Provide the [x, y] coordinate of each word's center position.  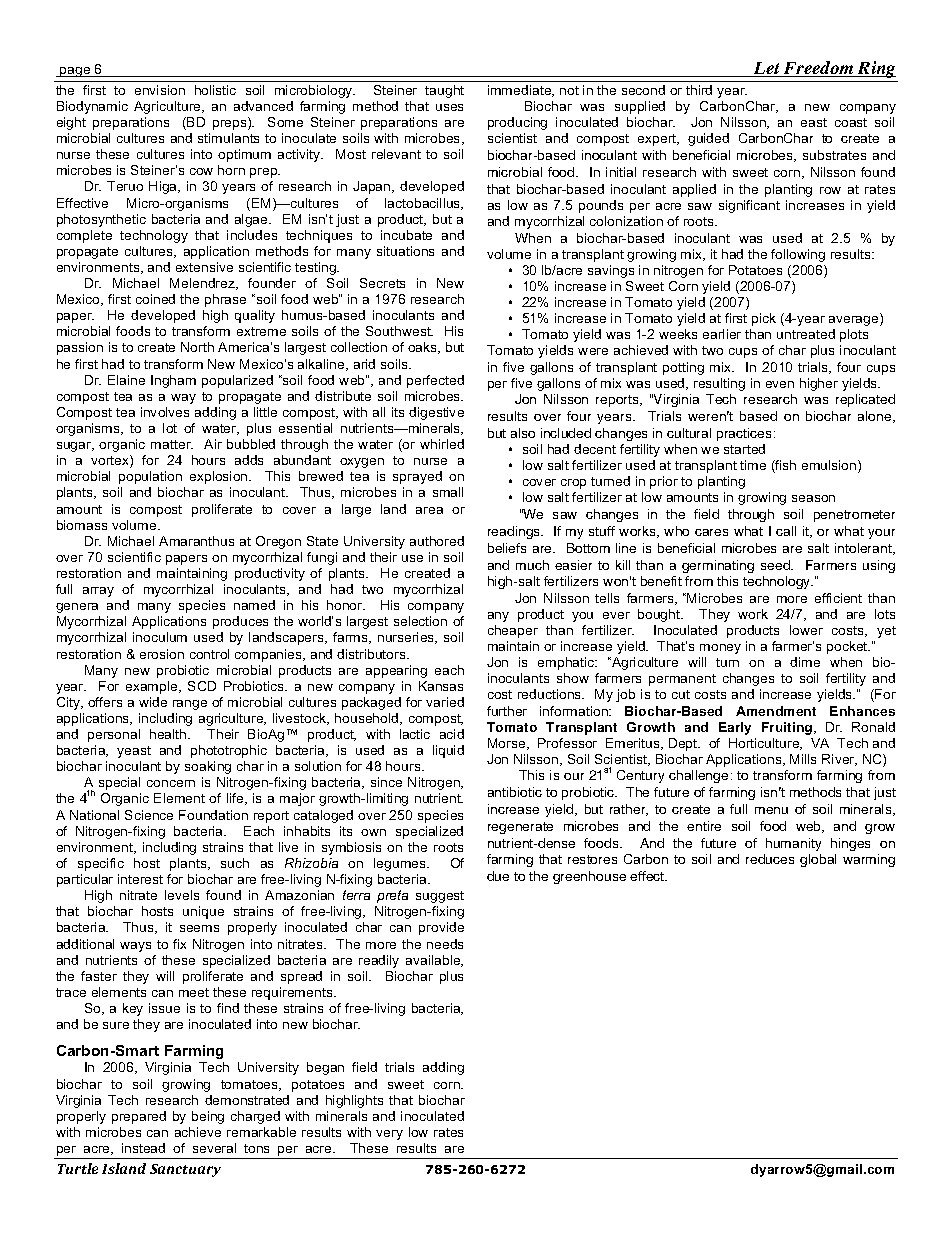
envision [160, 90]
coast [851, 122]
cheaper [513, 631]
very [389, 1135]
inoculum [160, 637]
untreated [806, 334]
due [498, 876]
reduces [770, 859]
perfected [435, 381]
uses [449, 107]
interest [140, 879]
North [197, 347]
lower [806, 630]
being [208, 1117]
